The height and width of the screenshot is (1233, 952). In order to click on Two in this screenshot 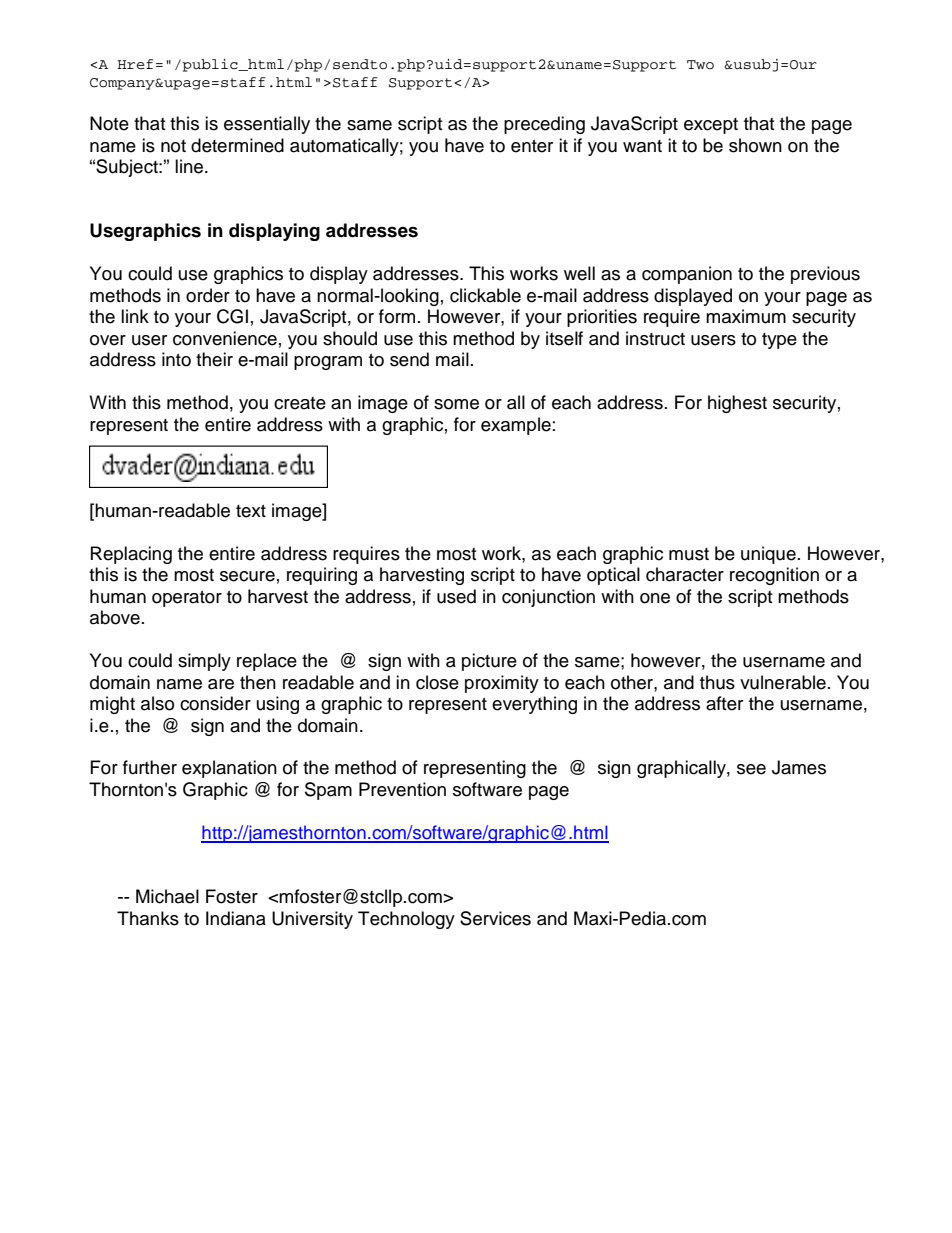, I will do `click(700, 65)`.
